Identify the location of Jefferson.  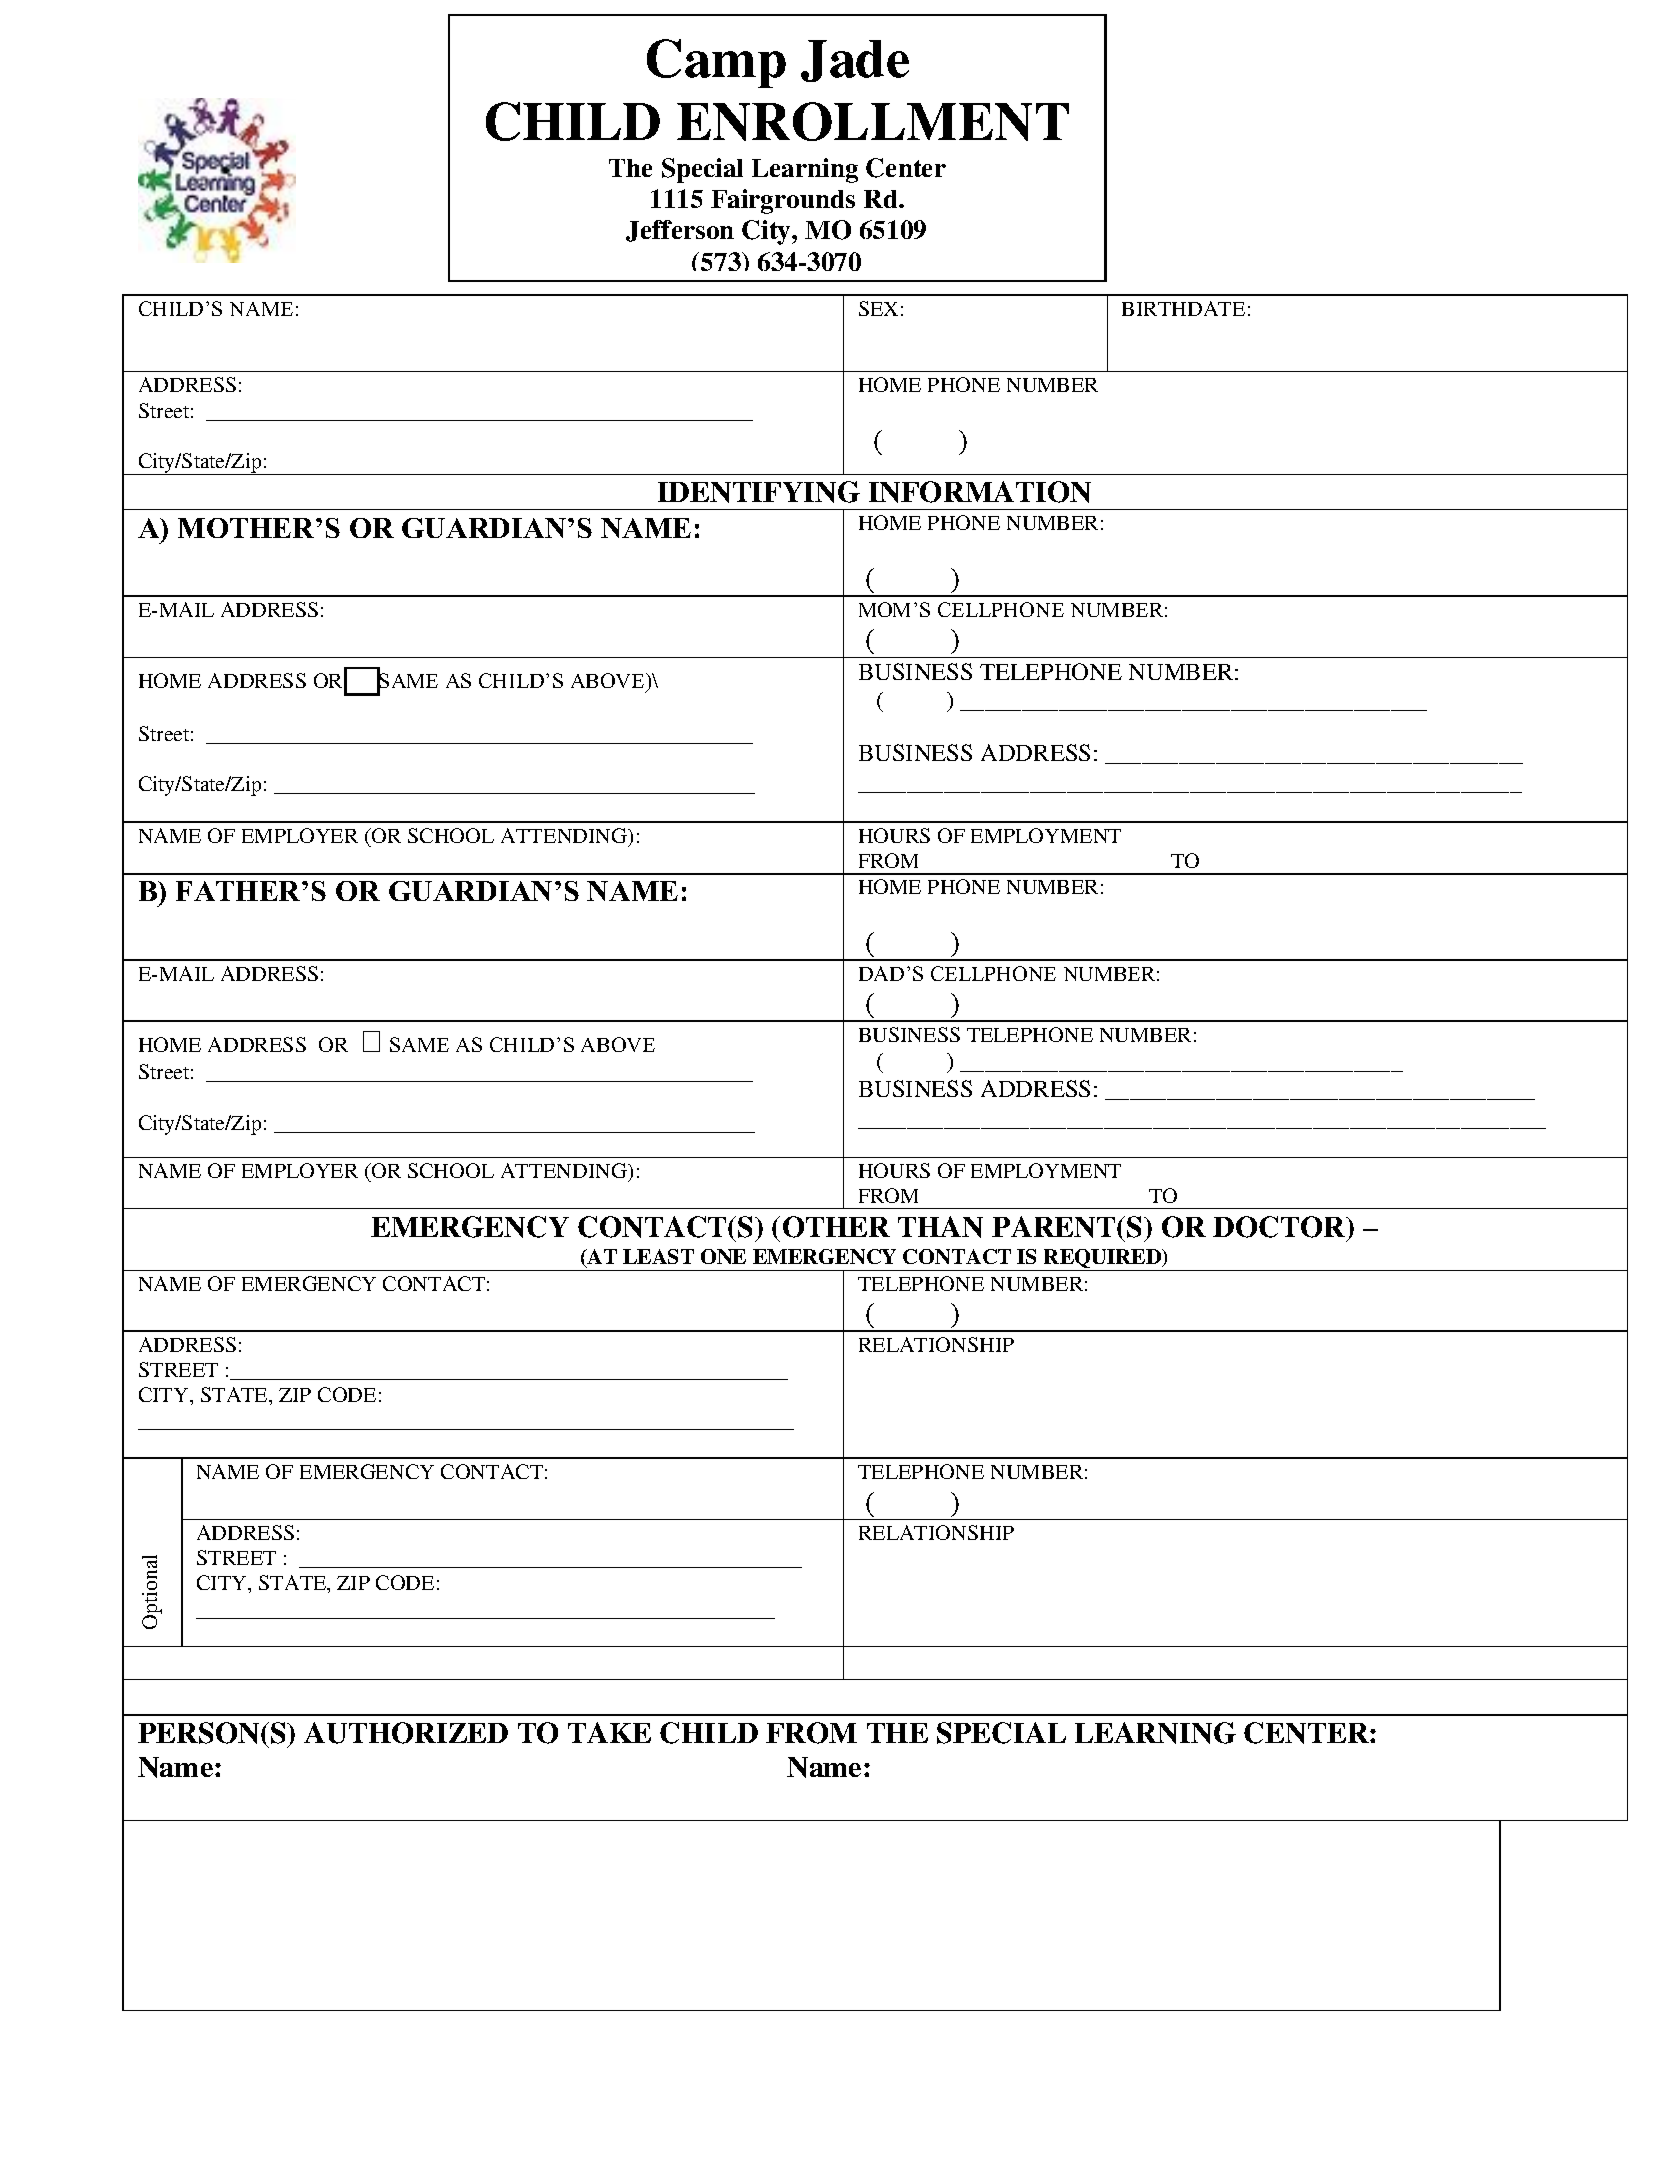
(680, 231).
